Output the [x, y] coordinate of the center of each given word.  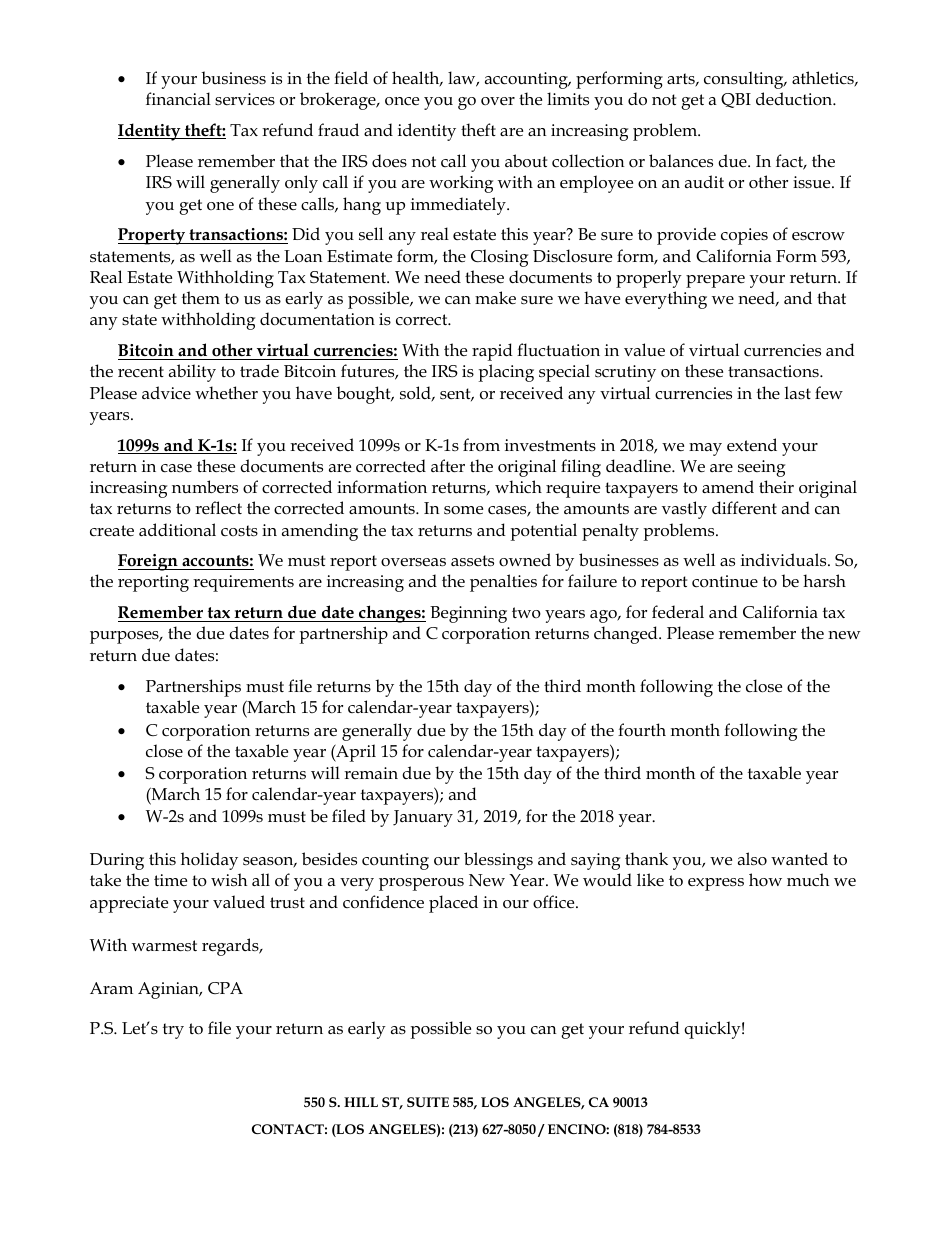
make [495, 298]
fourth [642, 730]
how [765, 879]
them [201, 298]
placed [453, 904]
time [170, 880]
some [463, 510]
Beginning [468, 614]
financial [178, 98]
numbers [205, 487]
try [173, 1031]
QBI [736, 100]
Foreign [149, 562]
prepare [715, 281]
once [402, 101]
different [744, 508]
